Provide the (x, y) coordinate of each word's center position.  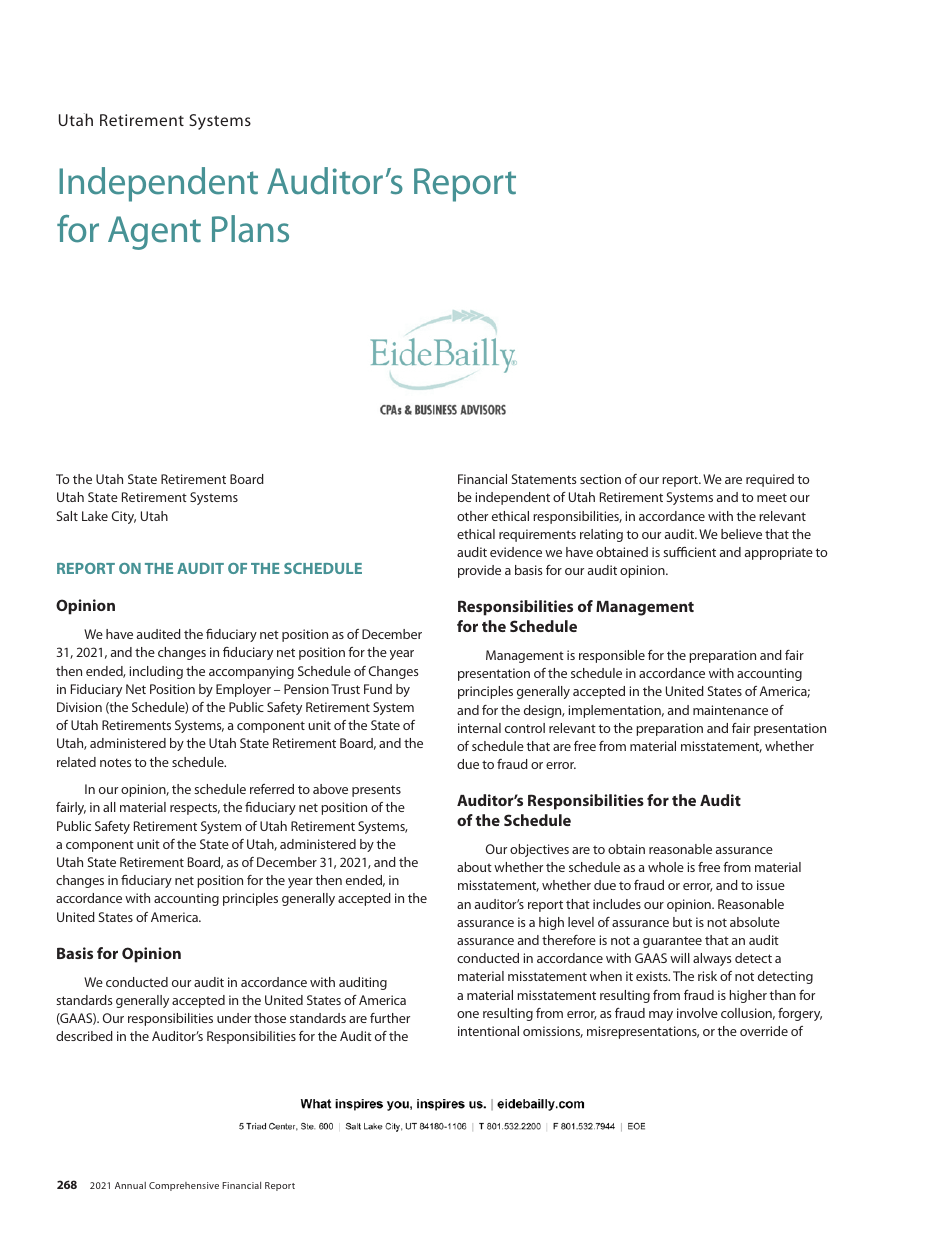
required (770, 480)
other (472, 516)
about (474, 867)
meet (772, 497)
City (124, 517)
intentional (488, 1031)
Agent (154, 233)
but (682, 922)
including (156, 672)
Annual (130, 1185)
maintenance (730, 710)
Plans (250, 229)
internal (479, 728)
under (234, 1018)
